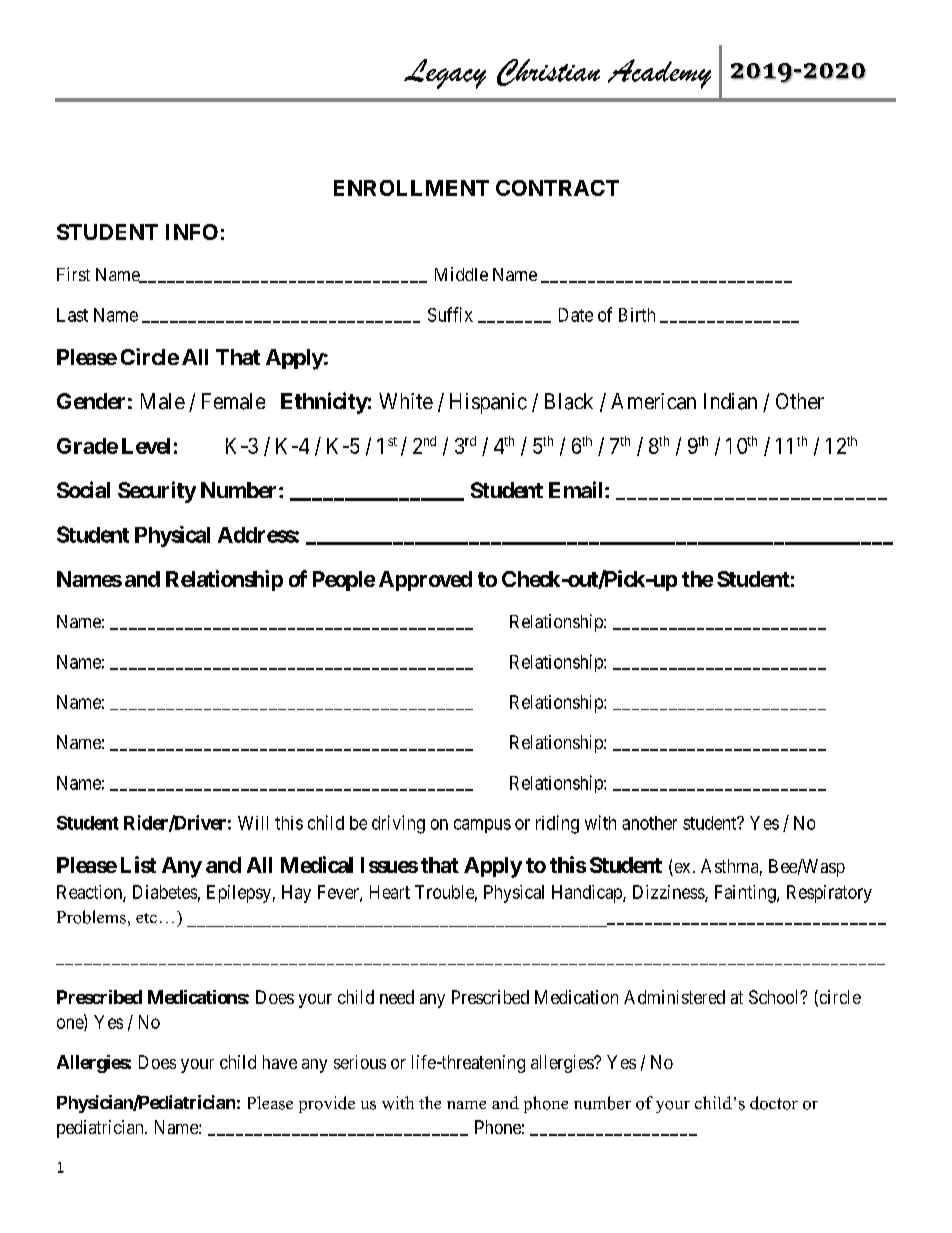  Describe the element at coordinates (360, 1062) in the image. I see `serious` at that location.
